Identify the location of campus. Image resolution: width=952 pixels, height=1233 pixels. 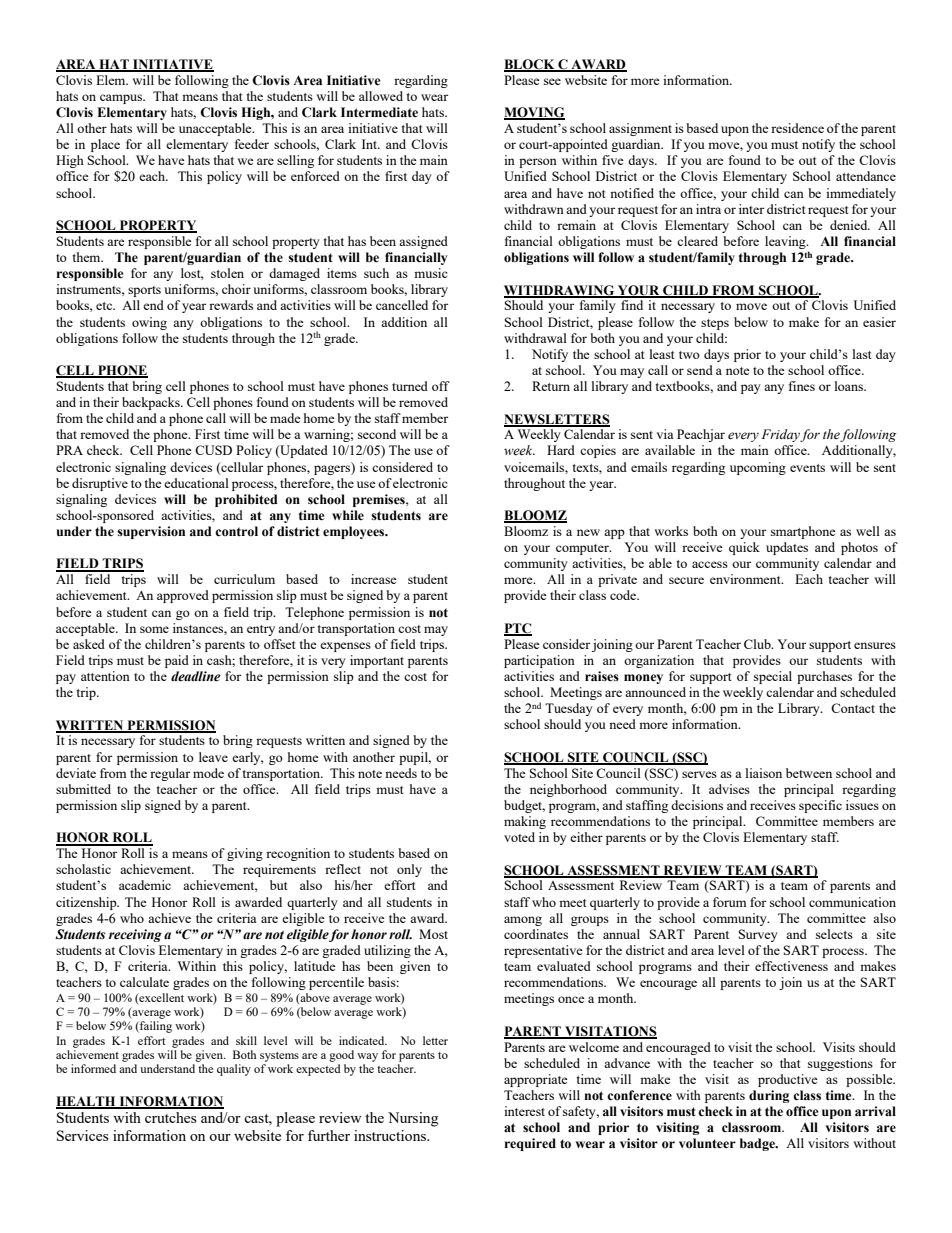
(122, 99).
